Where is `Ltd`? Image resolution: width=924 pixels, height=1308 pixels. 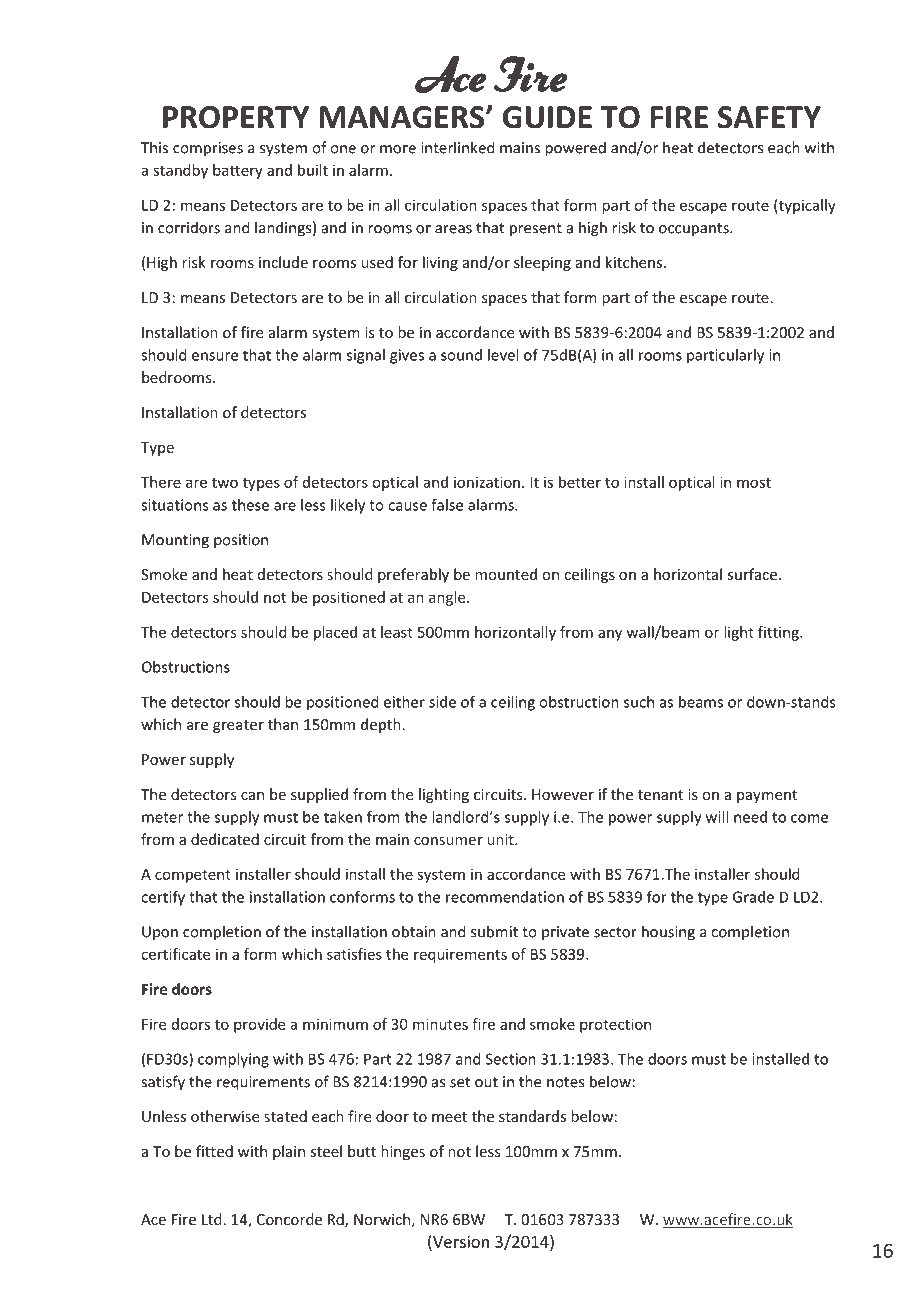
Ltd is located at coordinates (212, 1219).
